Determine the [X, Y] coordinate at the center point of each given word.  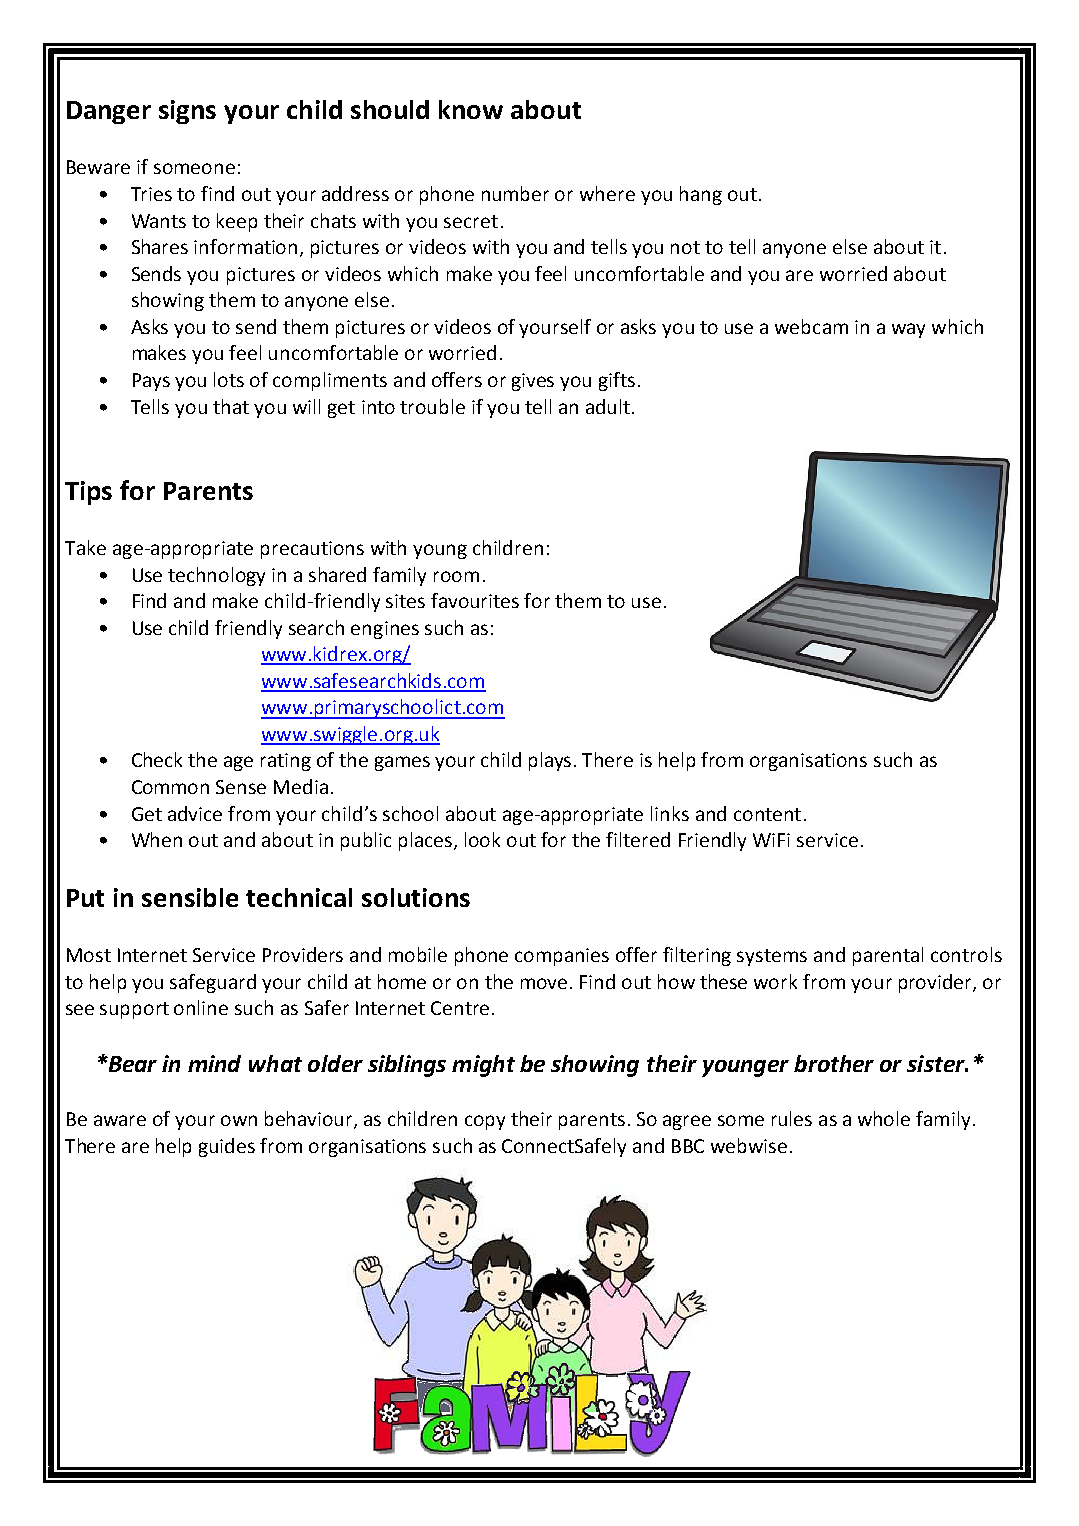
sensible [190, 897]
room [456, 576]
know [471, 109]
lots [229, 379]
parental [888, 956]
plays [552, 761]
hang [701, 195]
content [767, 814]
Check [157, 759]
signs [187, 112]
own [239, 1120]
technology [216, 576]
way [908, 330]
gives [533, 382]
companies [562, 957]
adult [608, 406]
